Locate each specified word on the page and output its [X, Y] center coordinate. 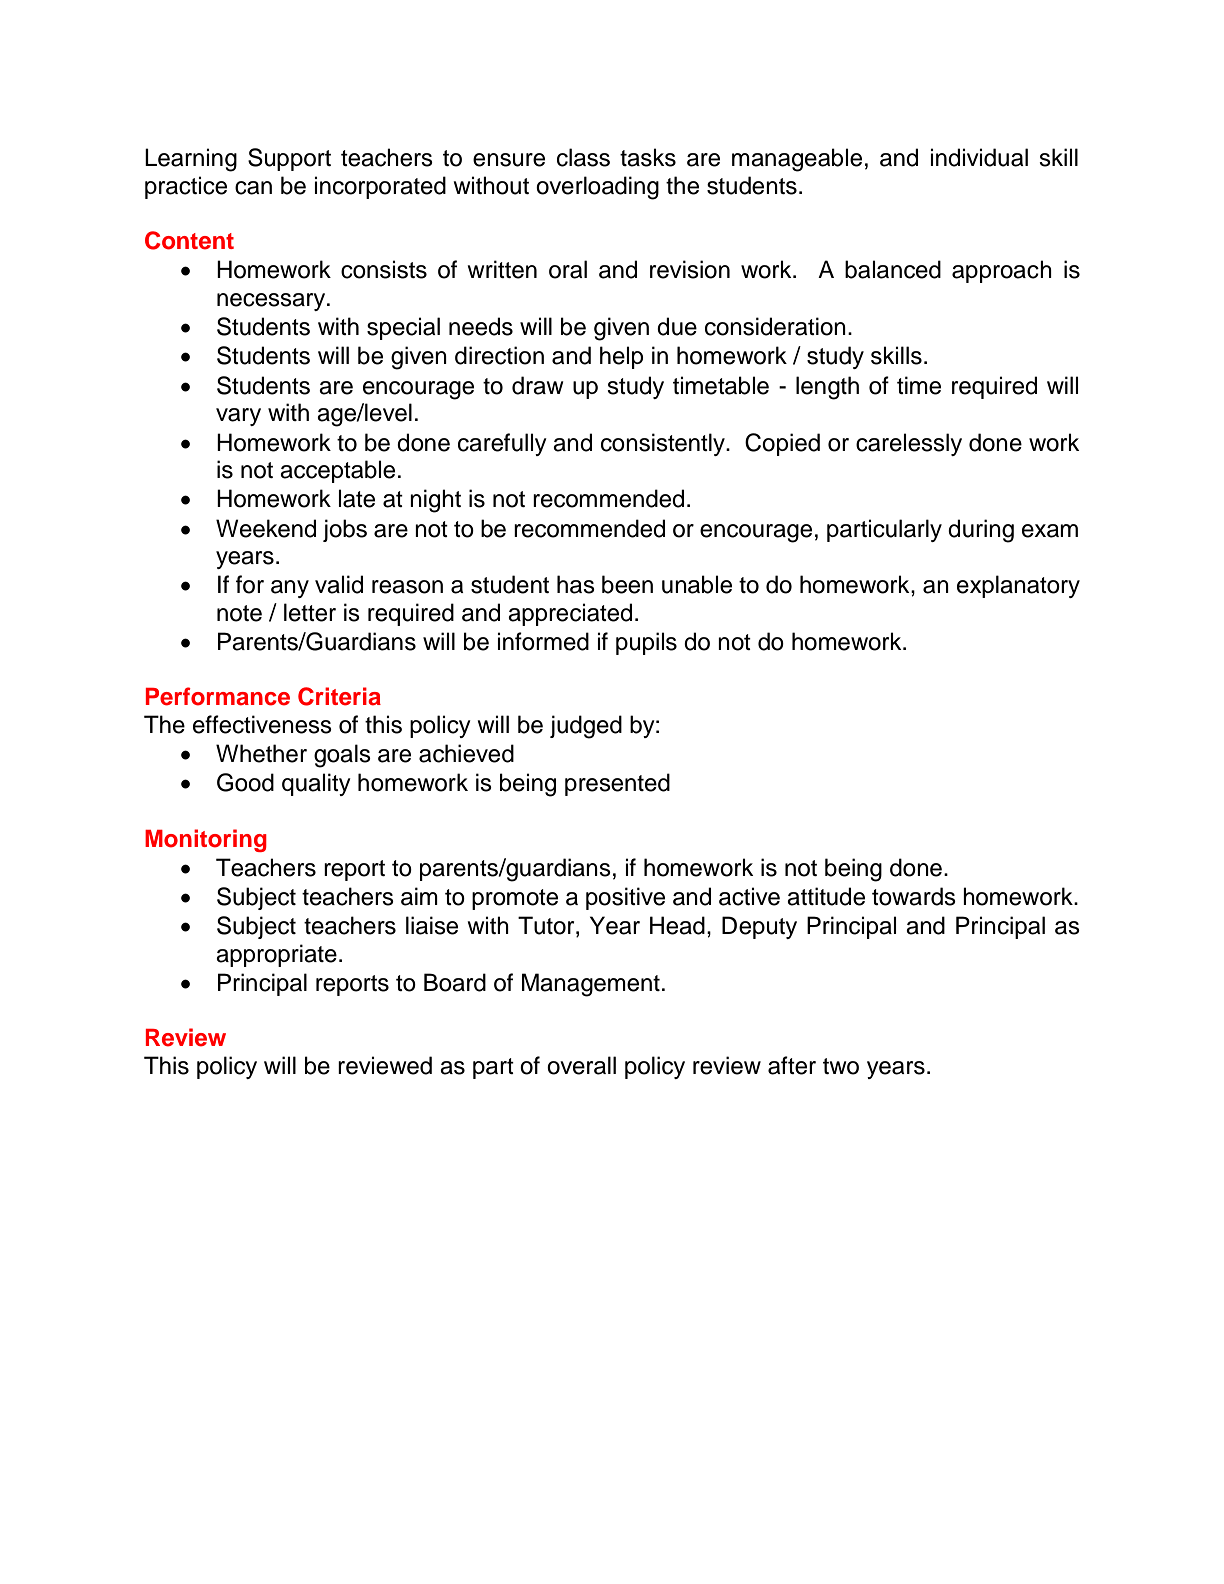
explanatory [1018, 586]
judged [586, 727]
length [827, 388]
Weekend [266, 528]
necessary [272, 302]
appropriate [276, 955]
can [253, 188]
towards [914, 896]
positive [625, 898]
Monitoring [206, 840]
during [981, 531]
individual [979, 157]
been [627, 584]
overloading [597, 188]
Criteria [339, 696]
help [621, 357]
